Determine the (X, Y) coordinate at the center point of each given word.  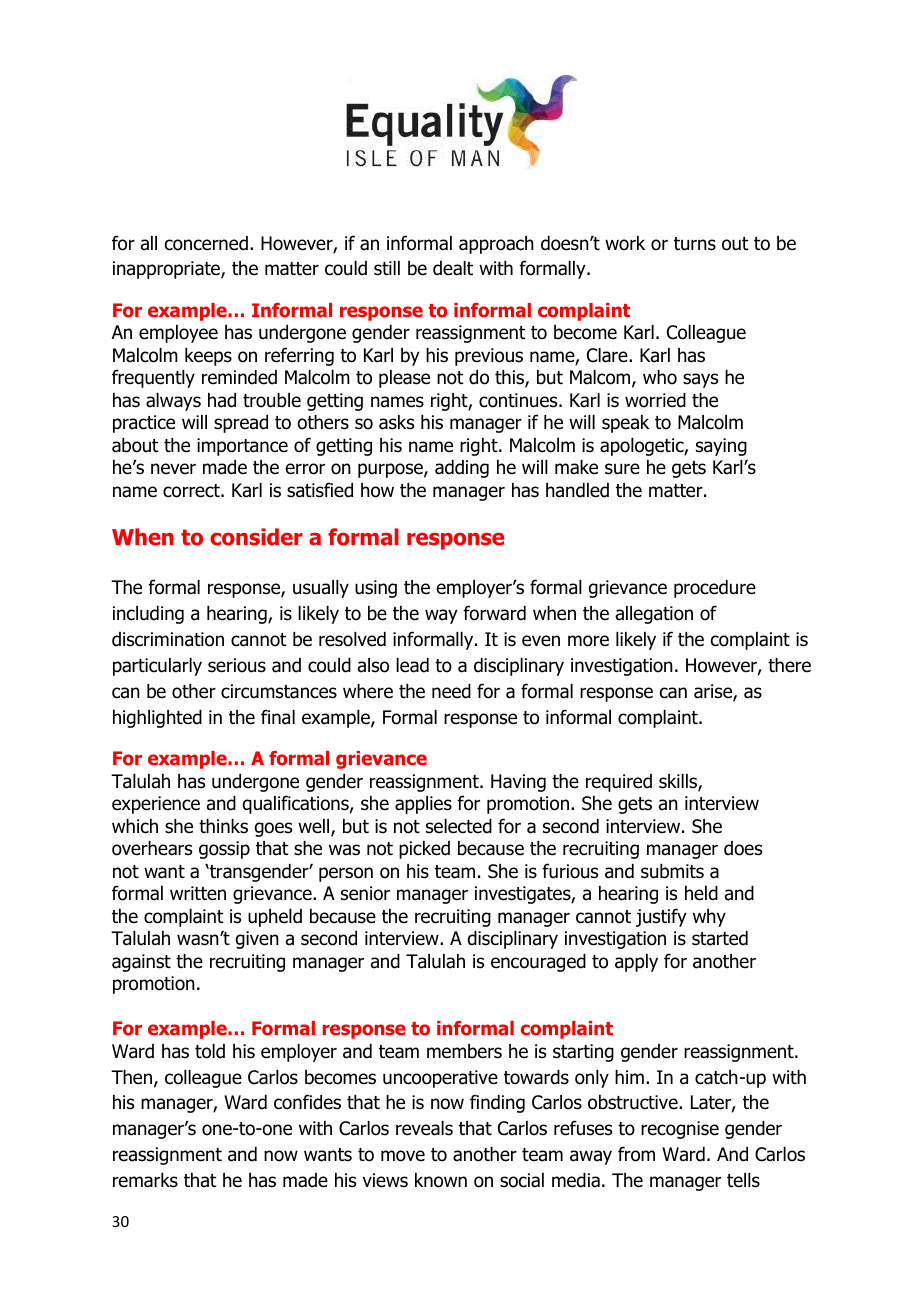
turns (695, 244)
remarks (145, 1180)
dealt (453, 268)
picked (424, 850)
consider (256, 537)
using (376, 589)
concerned (206, 243)
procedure (715, 589)
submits (672, 871)
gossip (224, 850)
